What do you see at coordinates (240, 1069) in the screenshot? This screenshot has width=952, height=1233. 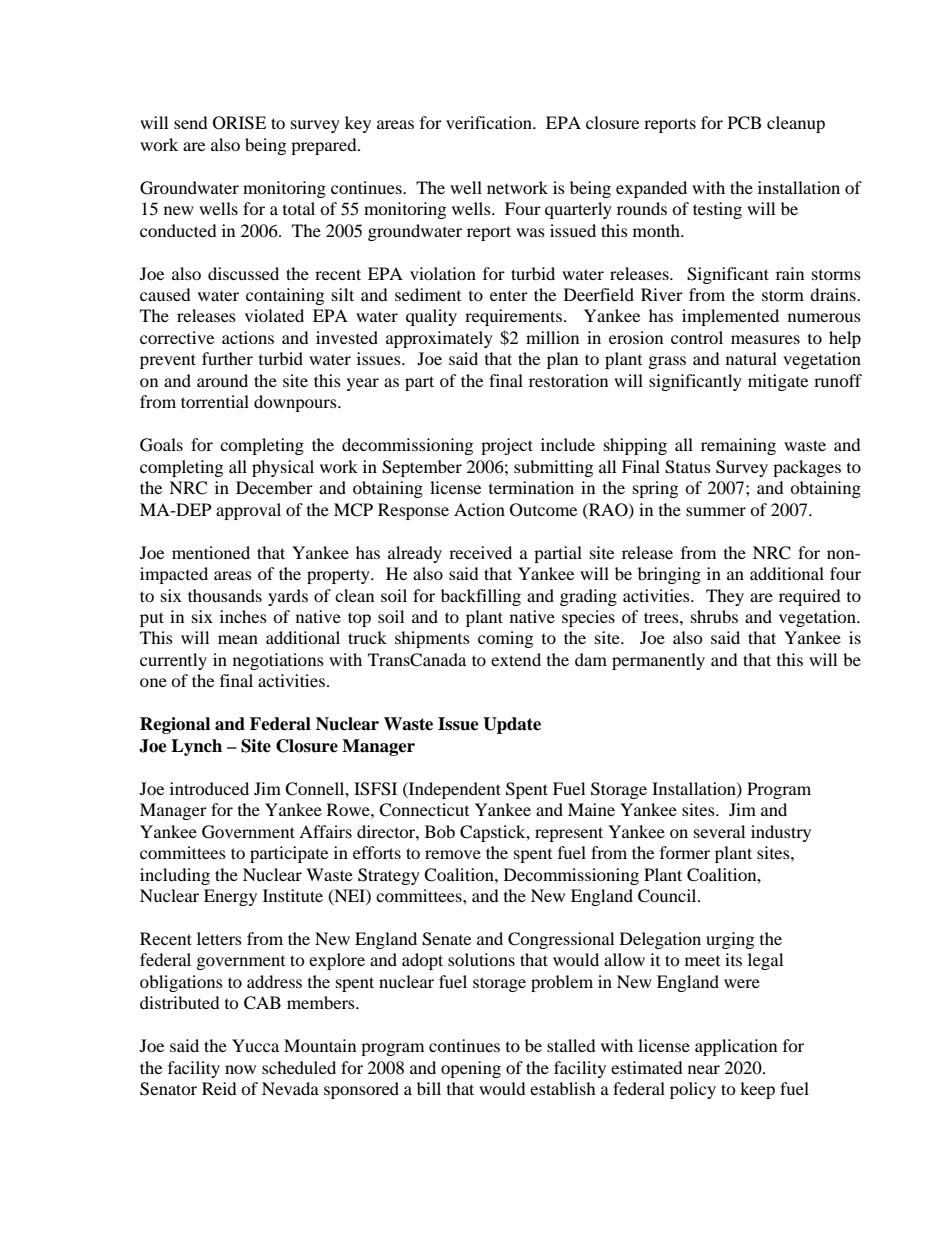 I see `now` at bounding box center [240, 1069].
